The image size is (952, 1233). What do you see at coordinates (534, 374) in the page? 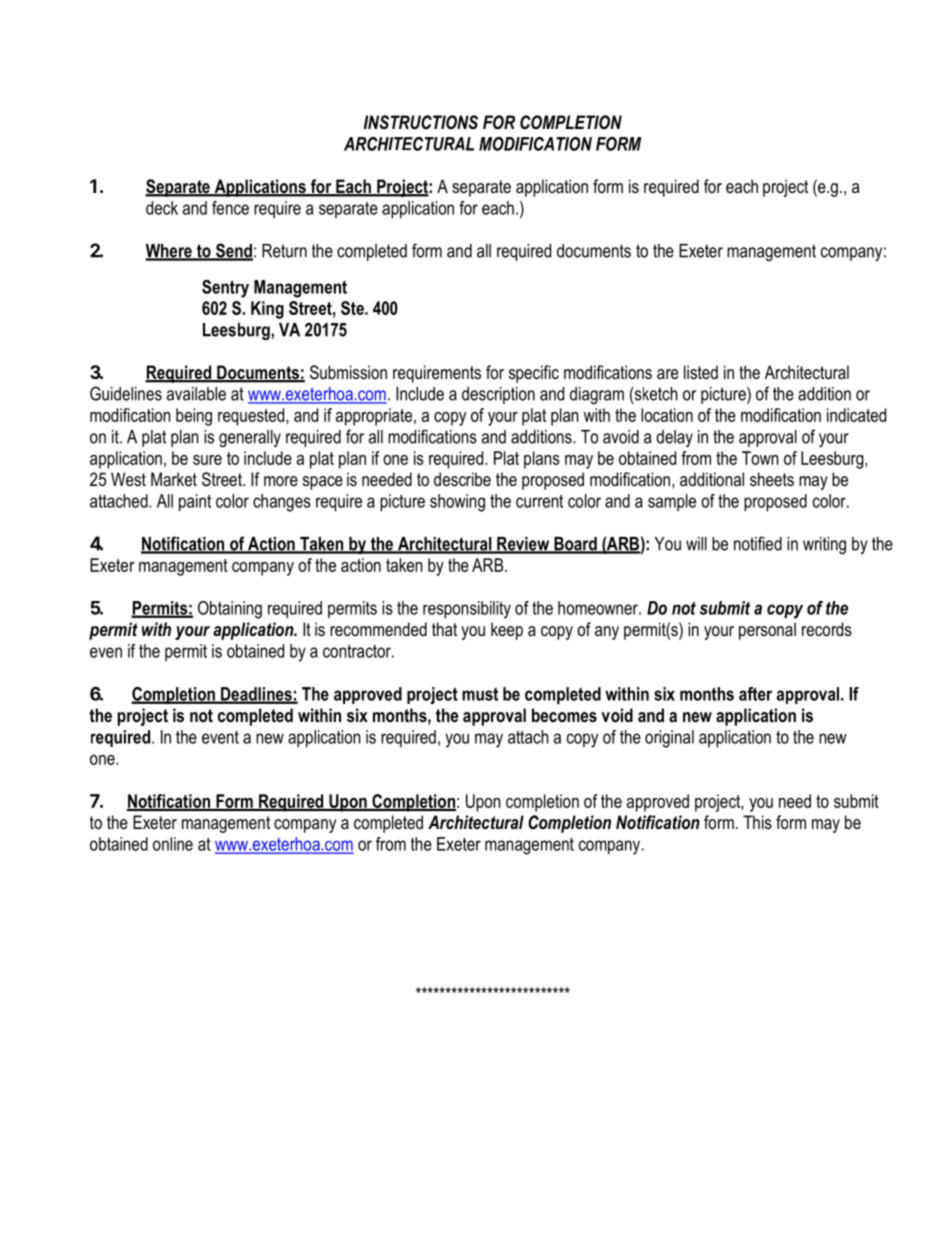
I see `specific` at bounding box center [534, 374].
